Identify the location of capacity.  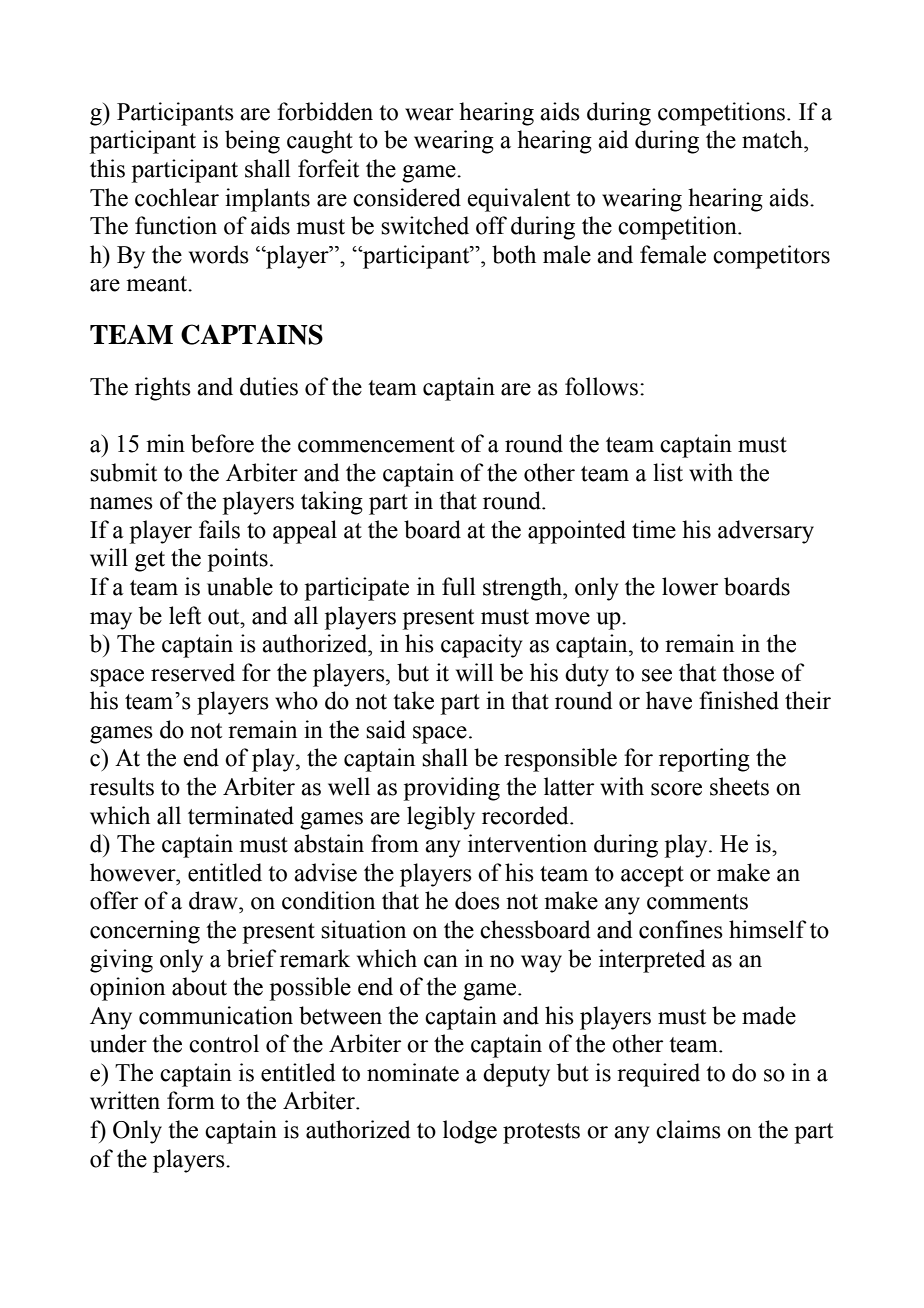
(482, 646).
